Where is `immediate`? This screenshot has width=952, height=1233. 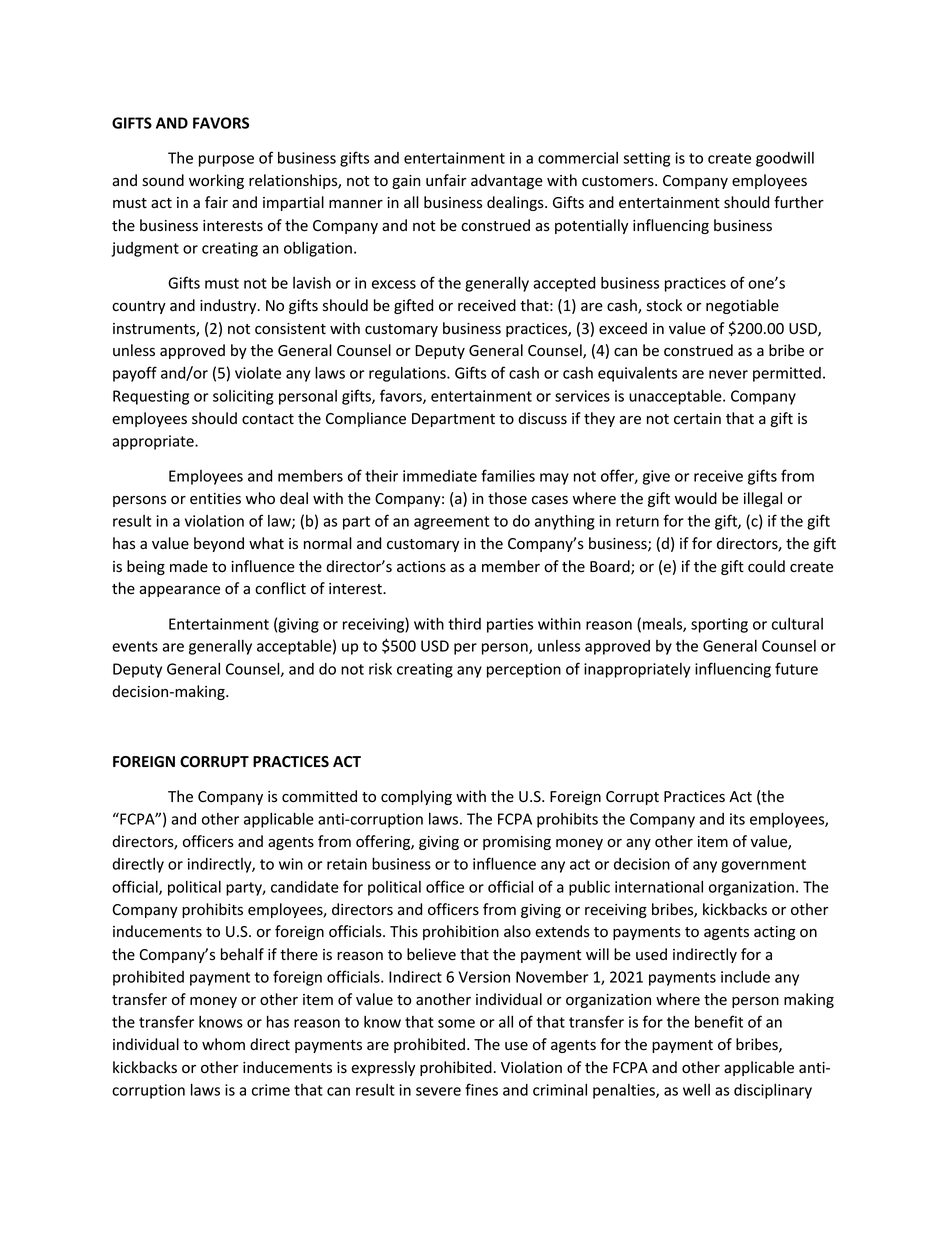
immediate is located at coordinates (440, 476).
